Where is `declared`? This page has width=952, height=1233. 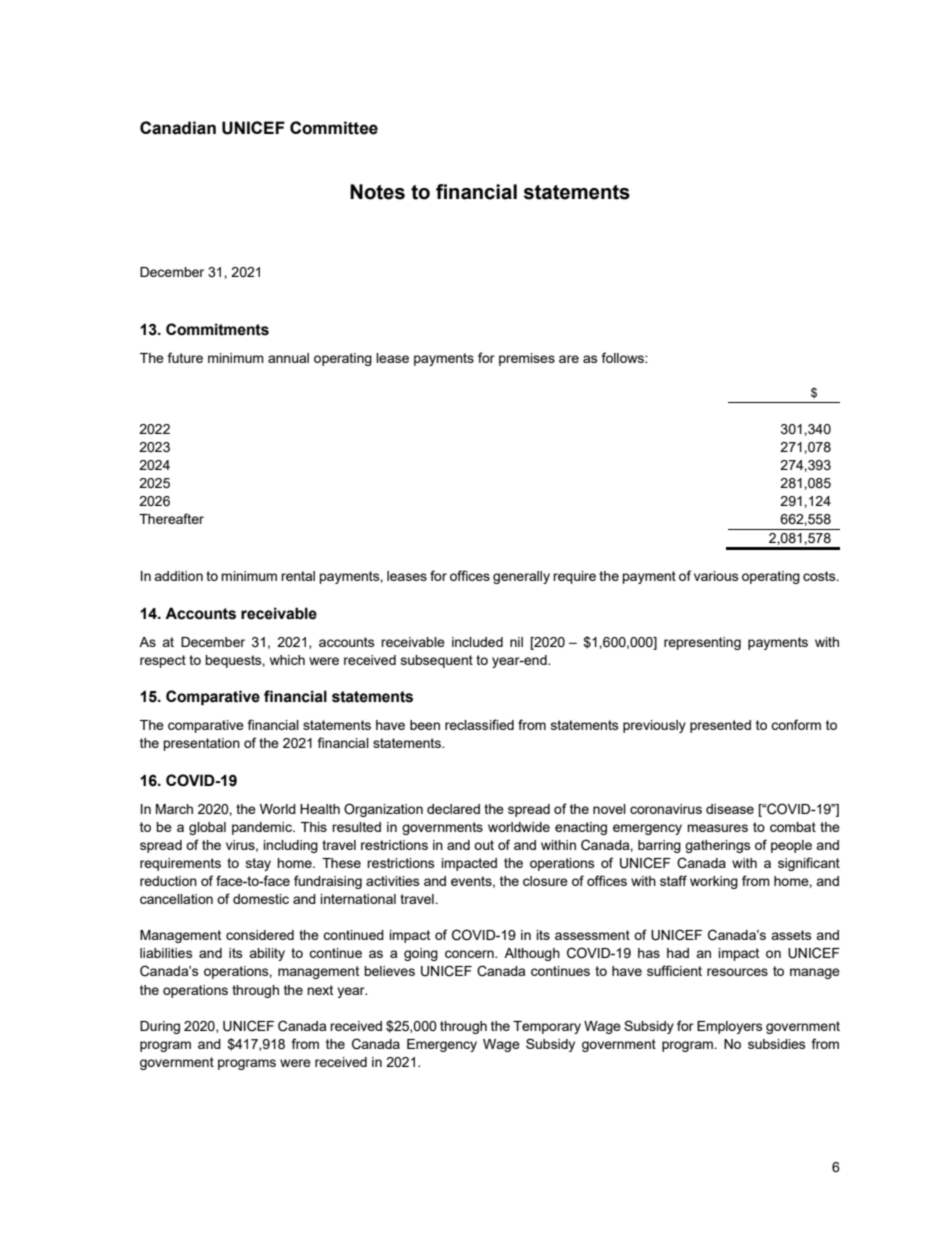 declared is located at coordinates (453, 809).
